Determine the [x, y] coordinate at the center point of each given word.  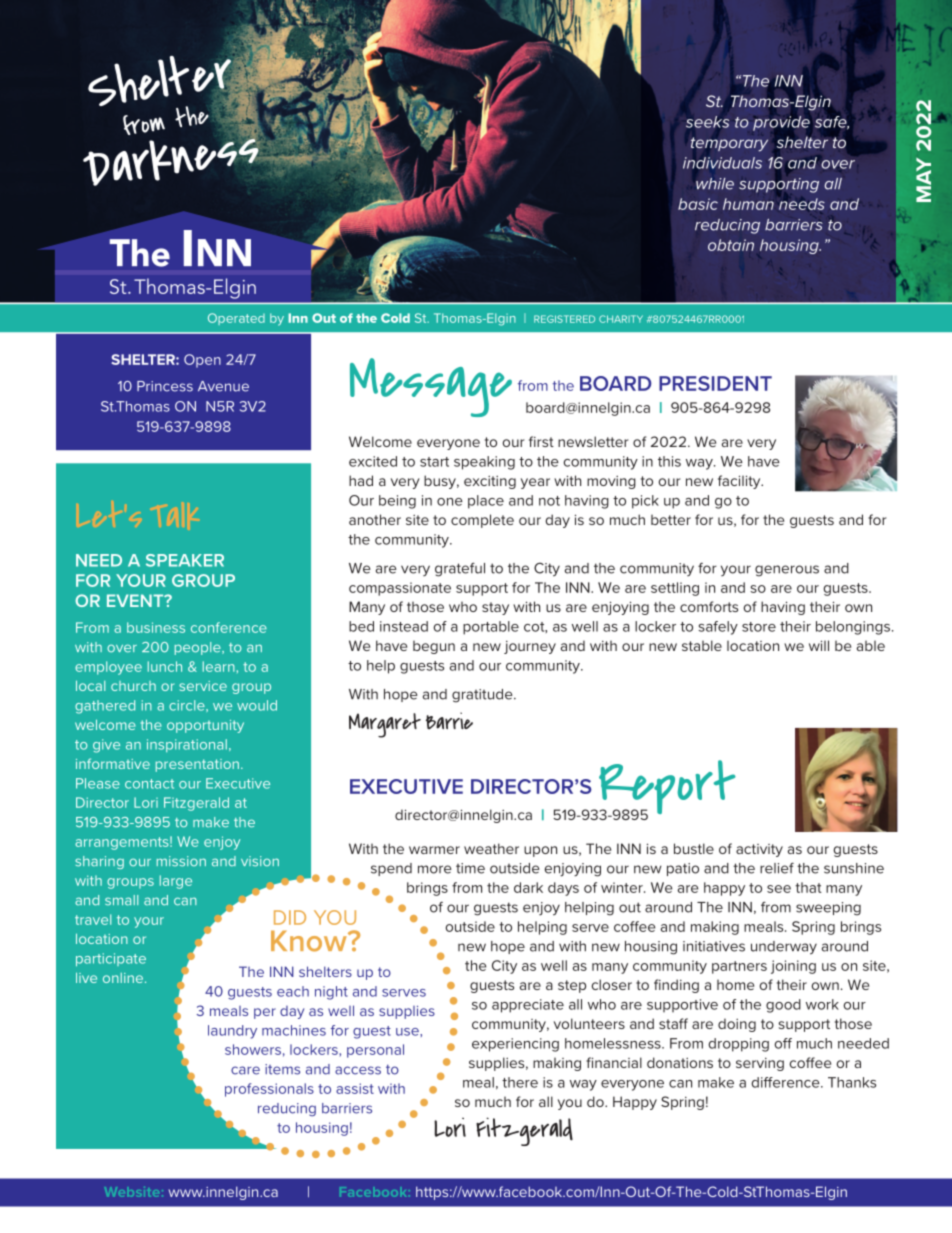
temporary [729, 144]
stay [495, 608]
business [156, 627]
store [759, 627]
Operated [236, 319]
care [245, 1070]
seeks [707, 122]
